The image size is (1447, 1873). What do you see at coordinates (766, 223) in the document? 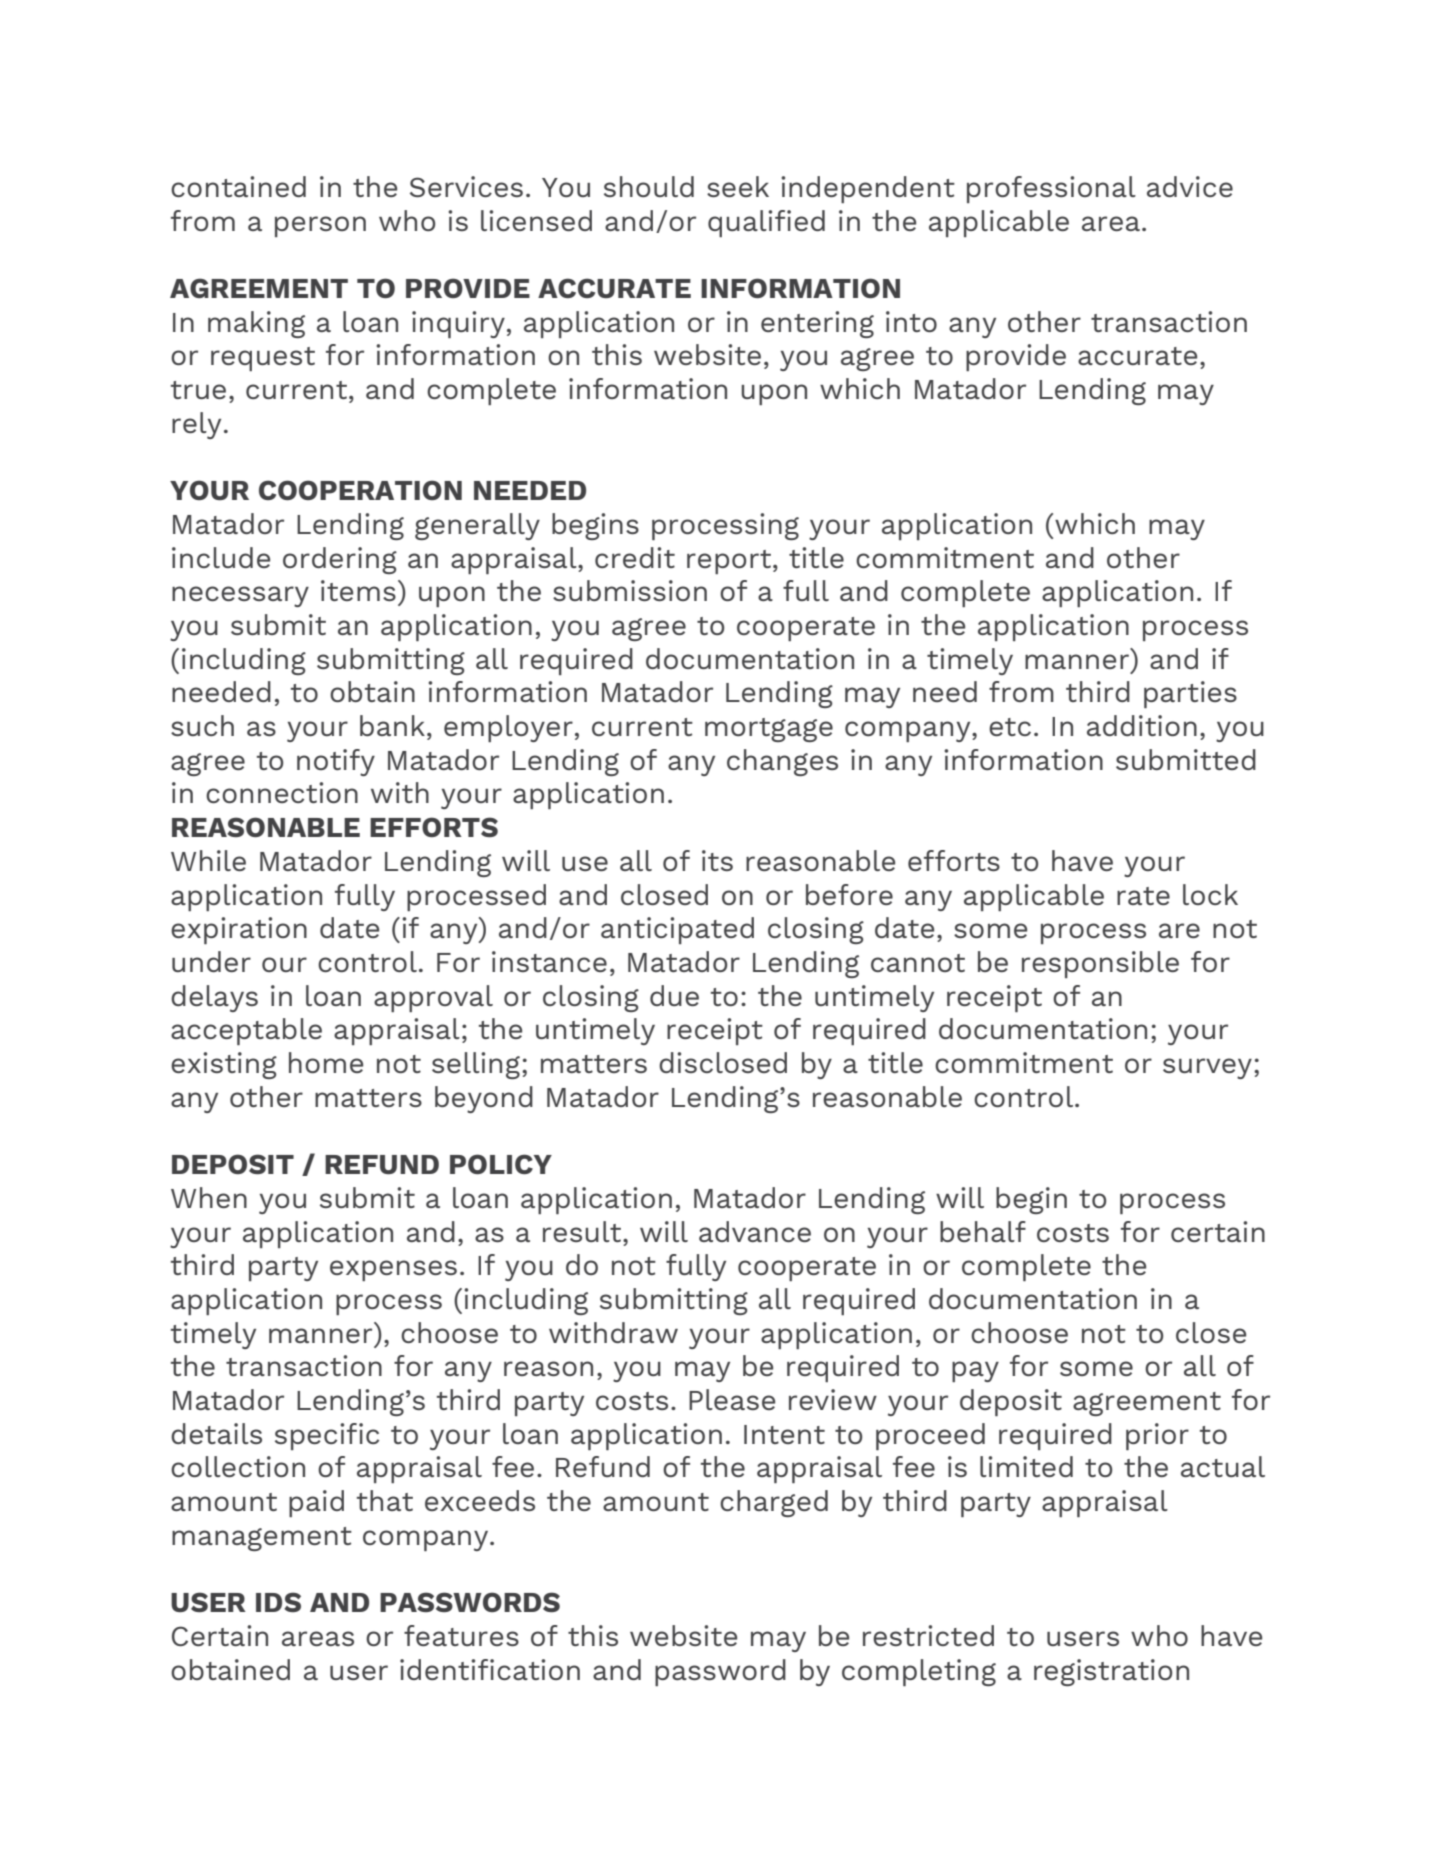
I see `qualified` at bounding box center [766, 223].
